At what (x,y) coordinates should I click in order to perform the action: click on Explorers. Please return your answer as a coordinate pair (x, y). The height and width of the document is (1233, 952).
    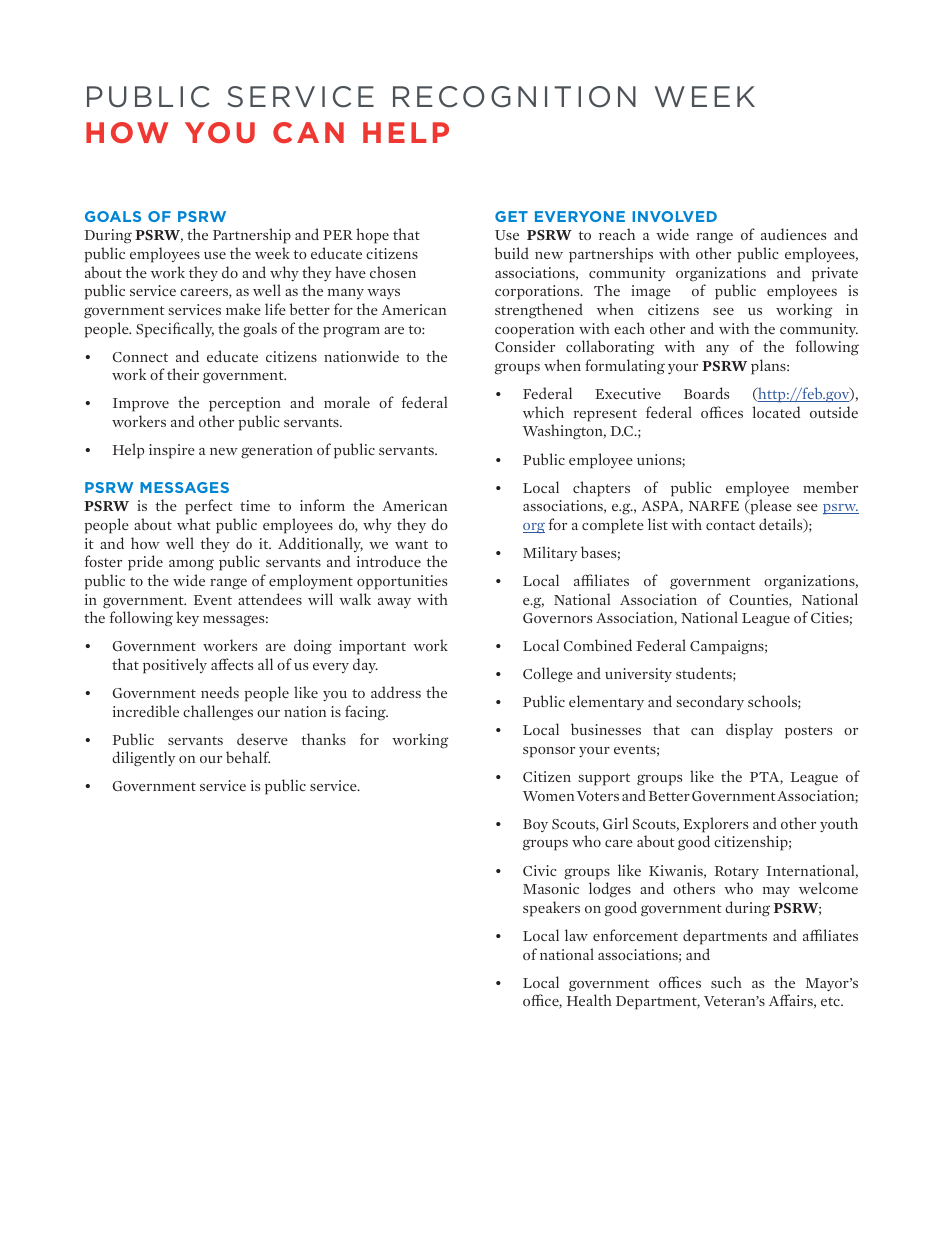
    Looking at the image, I should click on (715, 825).
